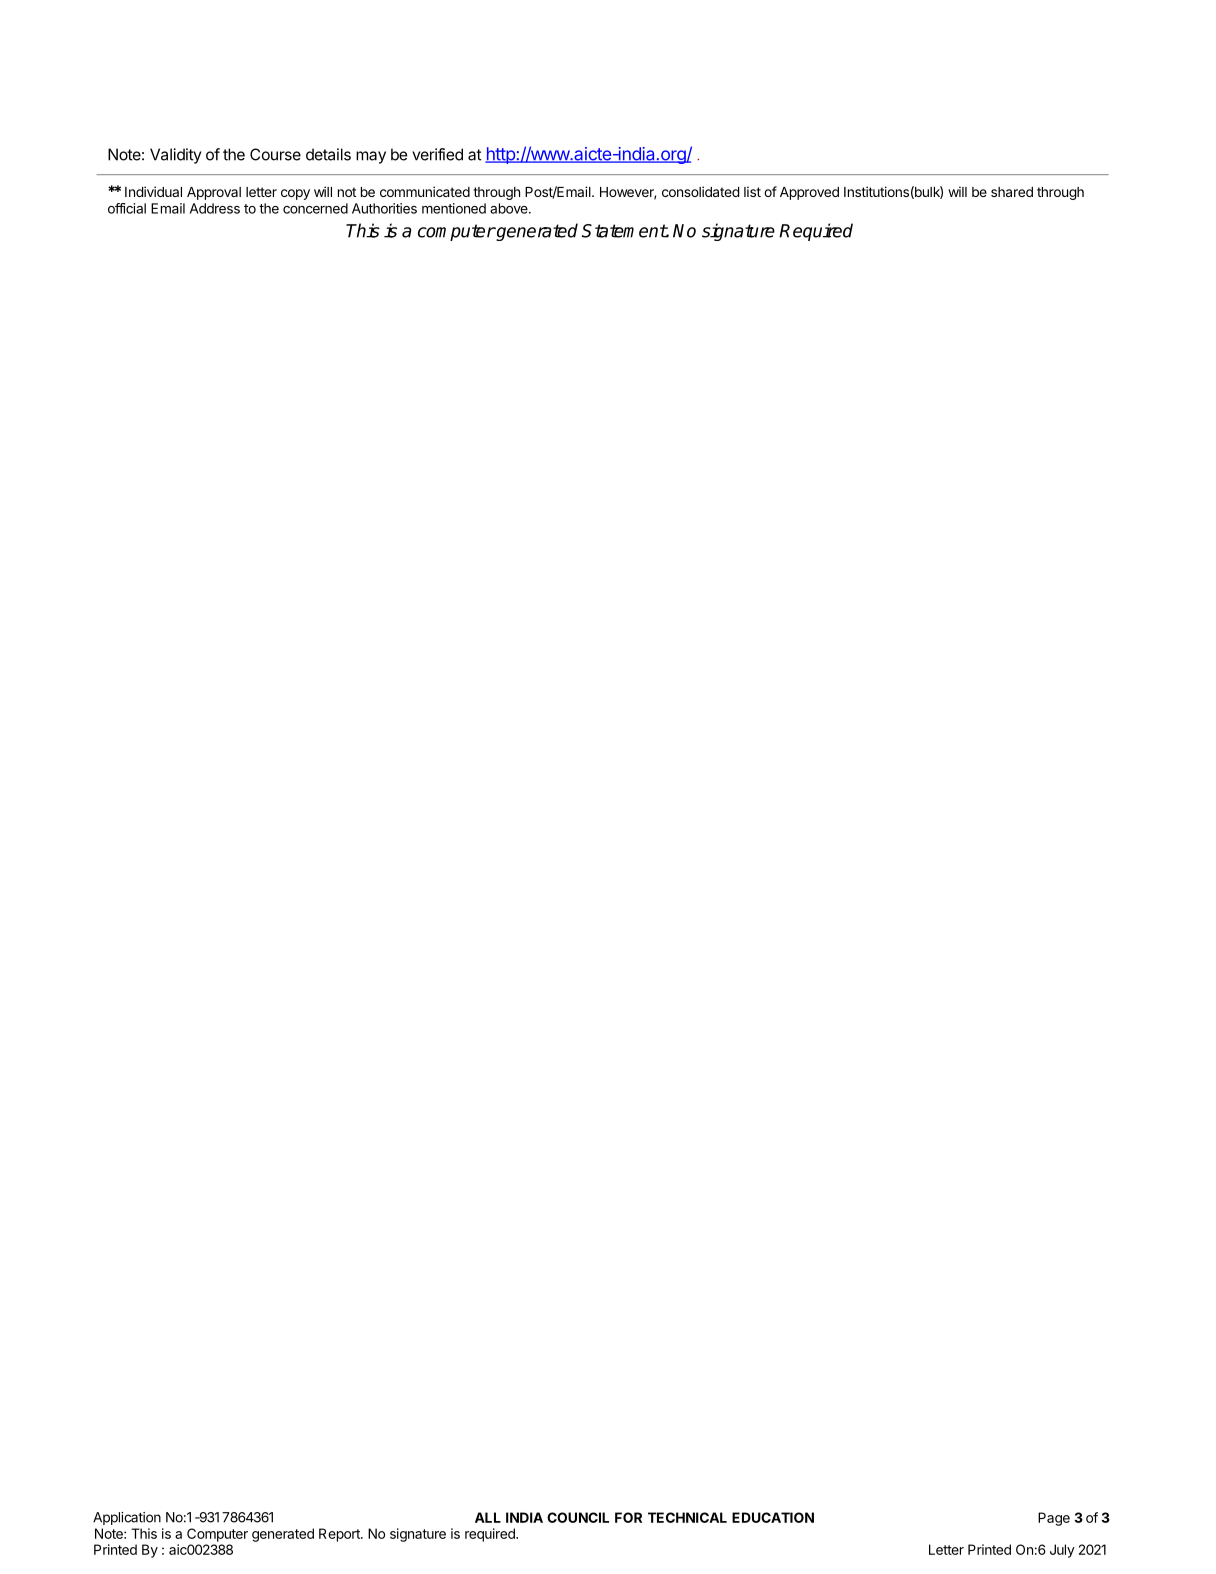 The image size is (1216, 1574). Describe the element at coordinates (340, 1535) in the image. I see `Report` at that location.
